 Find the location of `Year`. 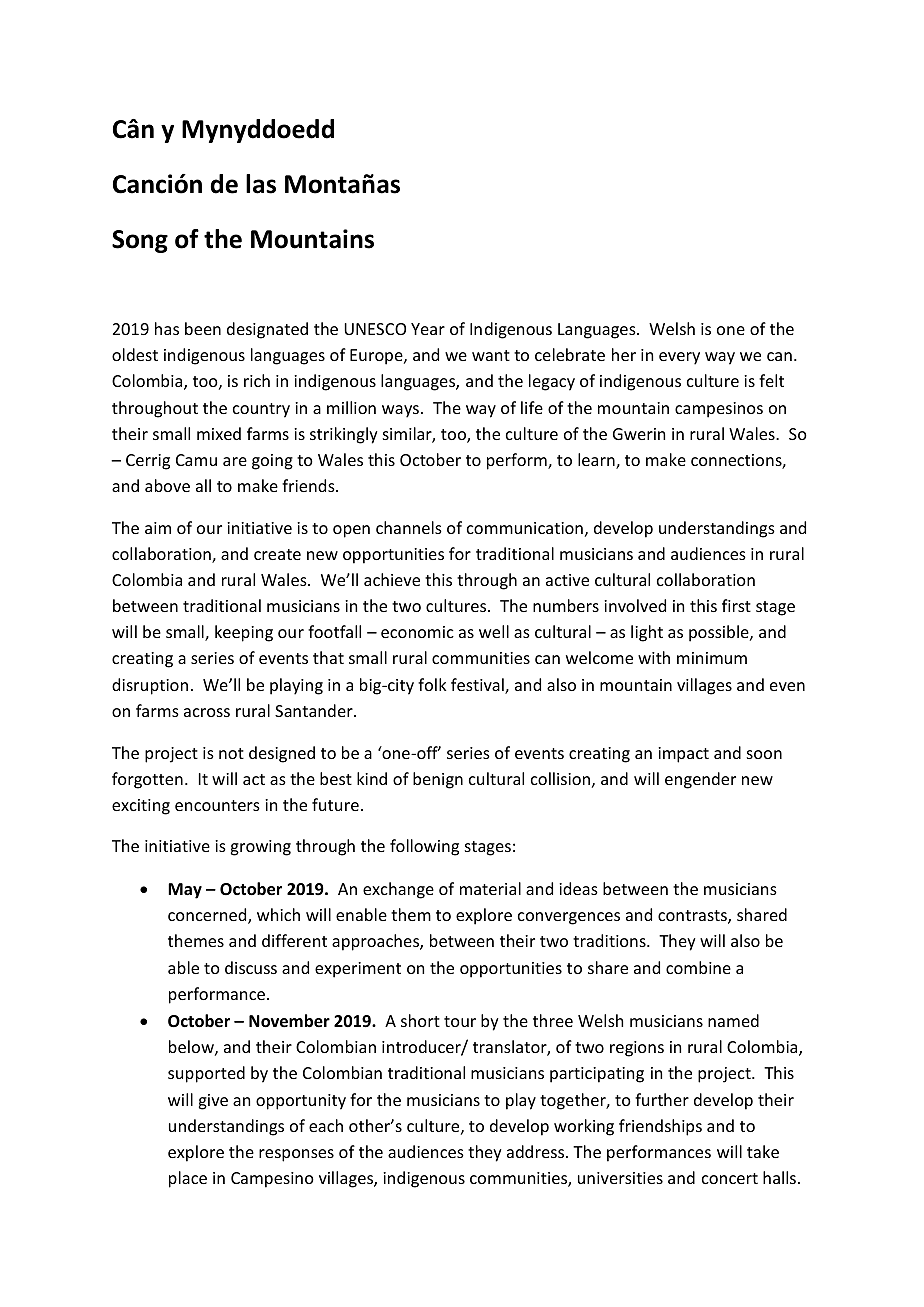

Year is located at coordinates (428, 329).
